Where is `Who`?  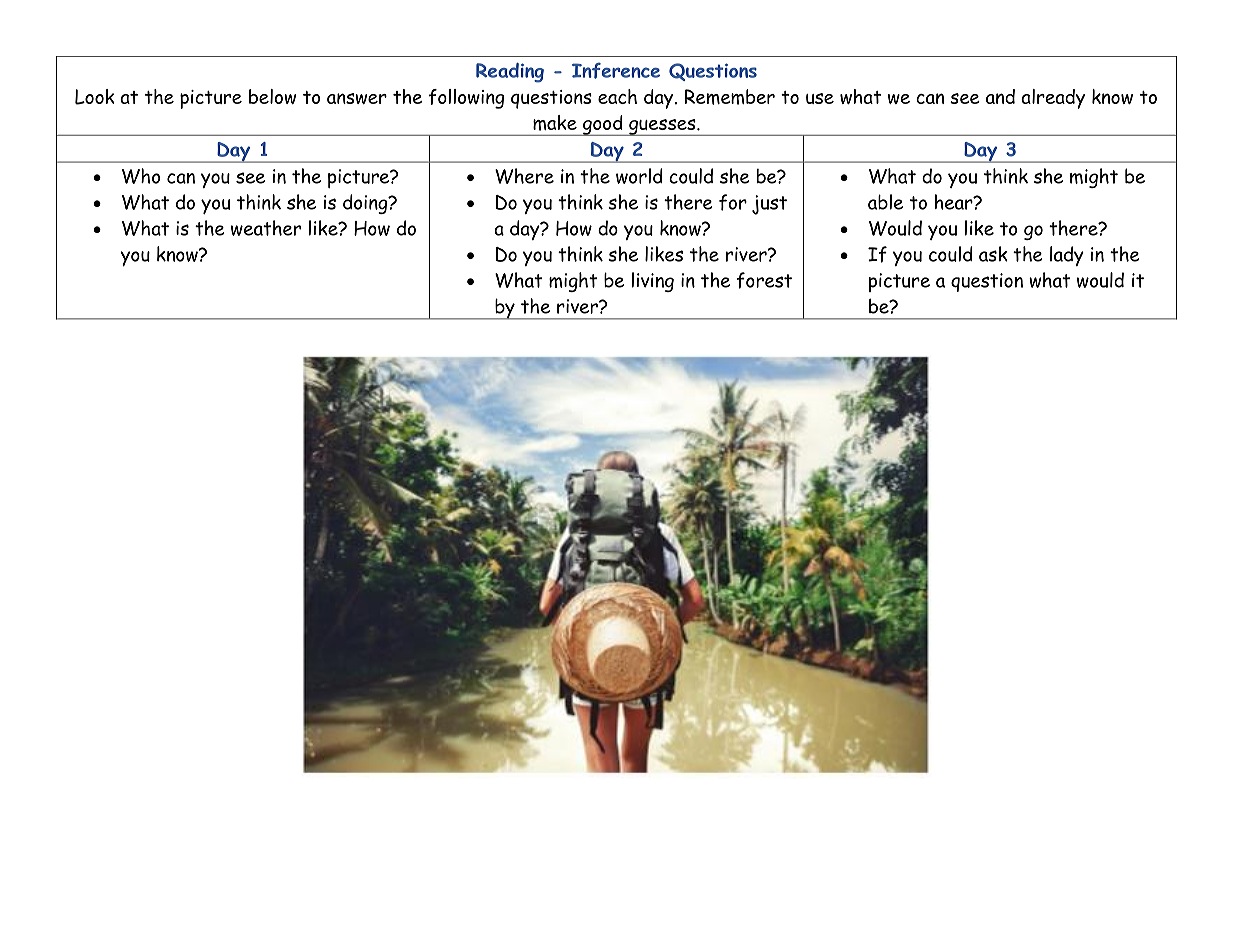
Who is located at coordinates (141, 176).
